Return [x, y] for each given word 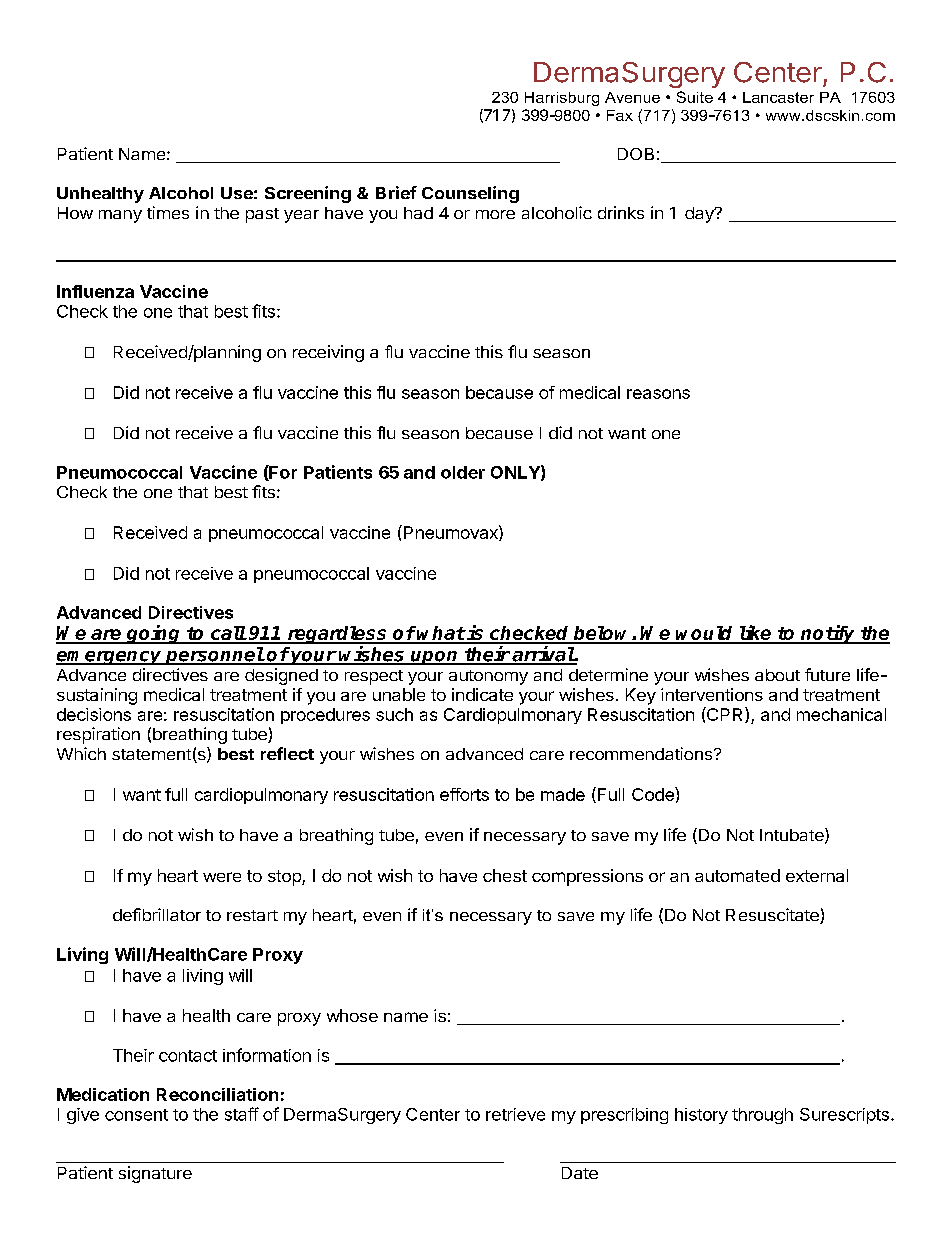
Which [81, 753]
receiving [328, 353]
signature [155, 1174]
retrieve [515, 1114]
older [463, 472]
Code [654, 794]
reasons [658, 394]
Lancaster [778, 97]
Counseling [470, 194]
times [168, 212]
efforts [464, 794]
